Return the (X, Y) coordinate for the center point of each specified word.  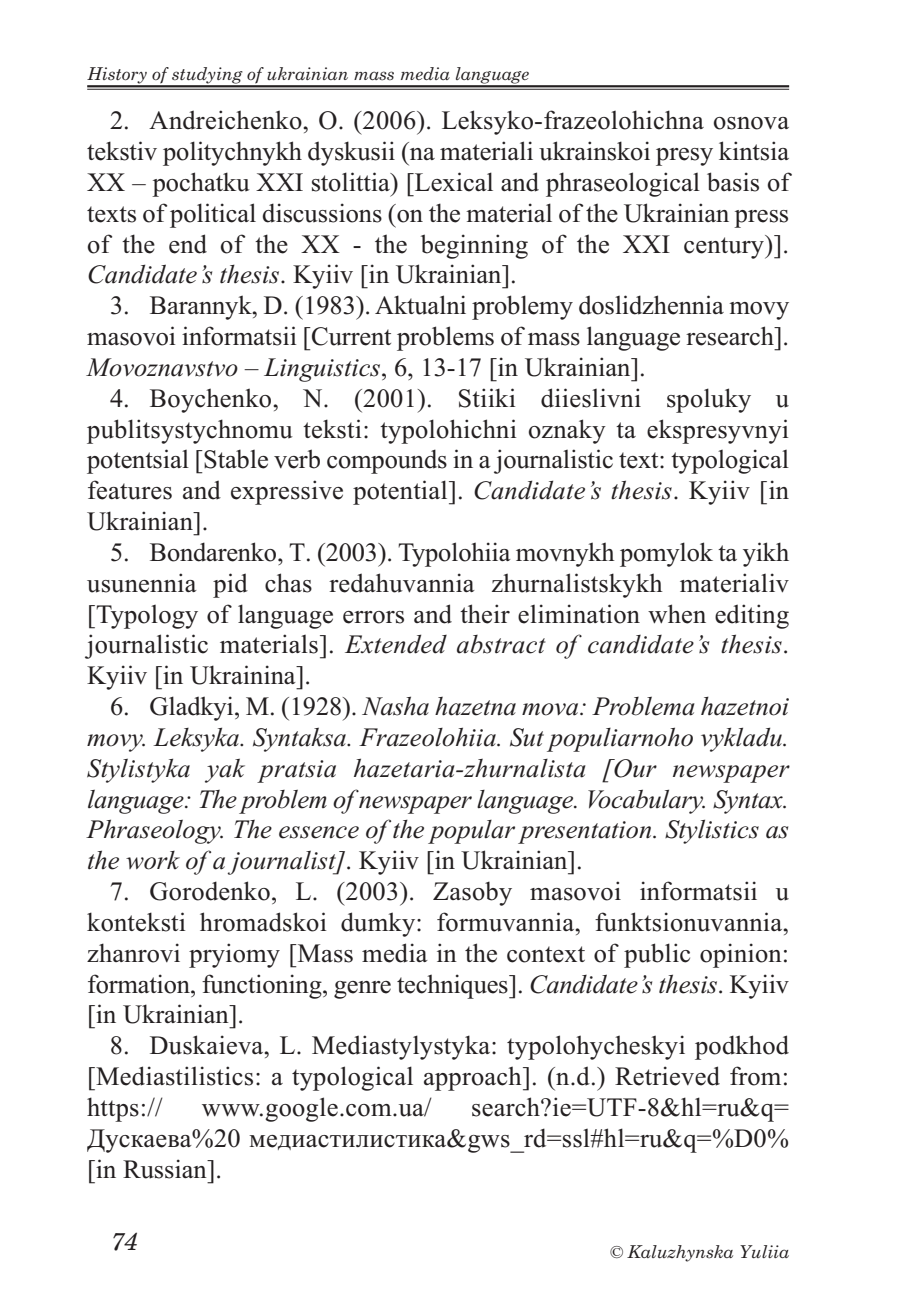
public (657, 955)
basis (733, 182)
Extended (396, 644)
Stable (235, 459)
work (153, 860)
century (725, 247)
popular (471, 832)
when (677, 614)
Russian (166, 1169)
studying (207, 76)
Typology (147, 617)
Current (350, 336)
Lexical (453, 182)
